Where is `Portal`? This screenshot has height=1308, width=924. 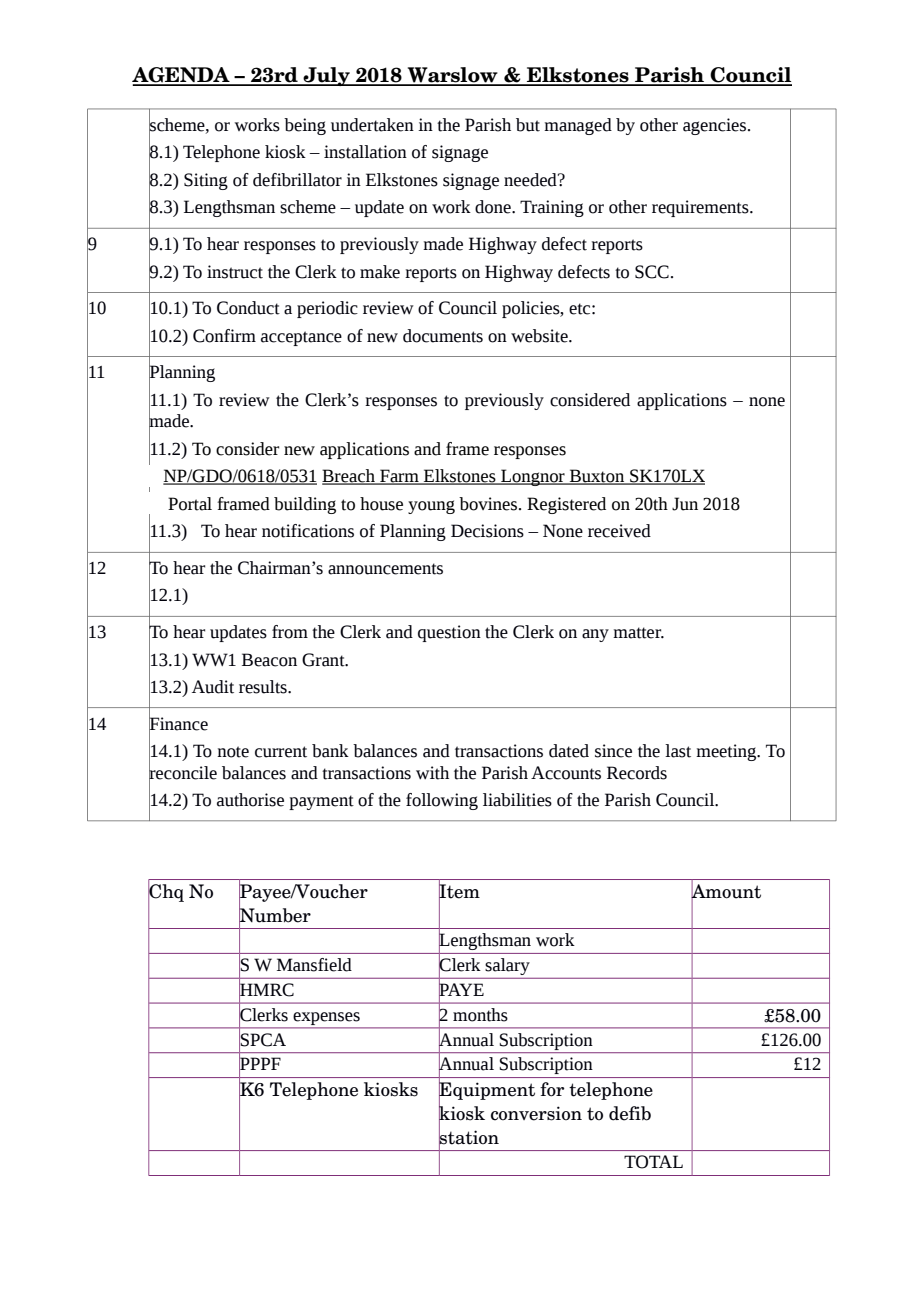 Portal is located at coordinates (190, 504).
